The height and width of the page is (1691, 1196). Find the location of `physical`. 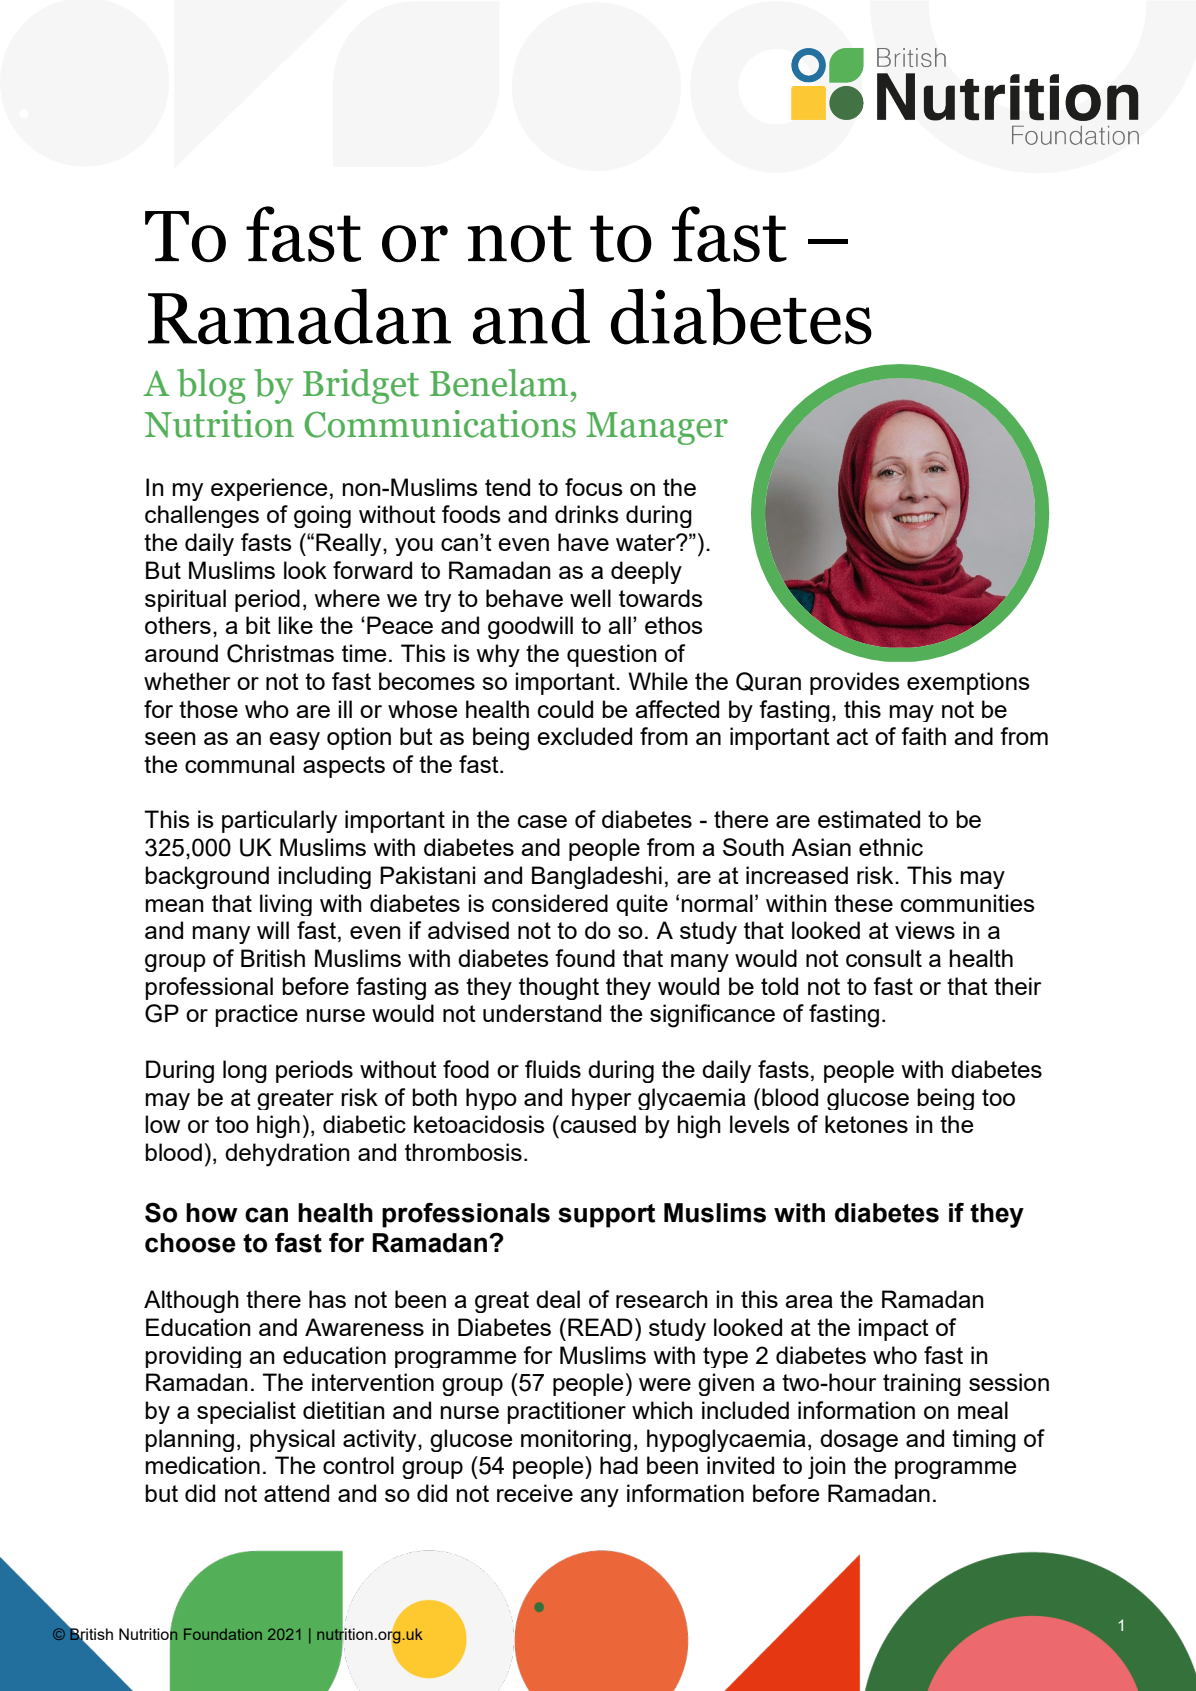

physical is located at coordinates (292, 1440).
